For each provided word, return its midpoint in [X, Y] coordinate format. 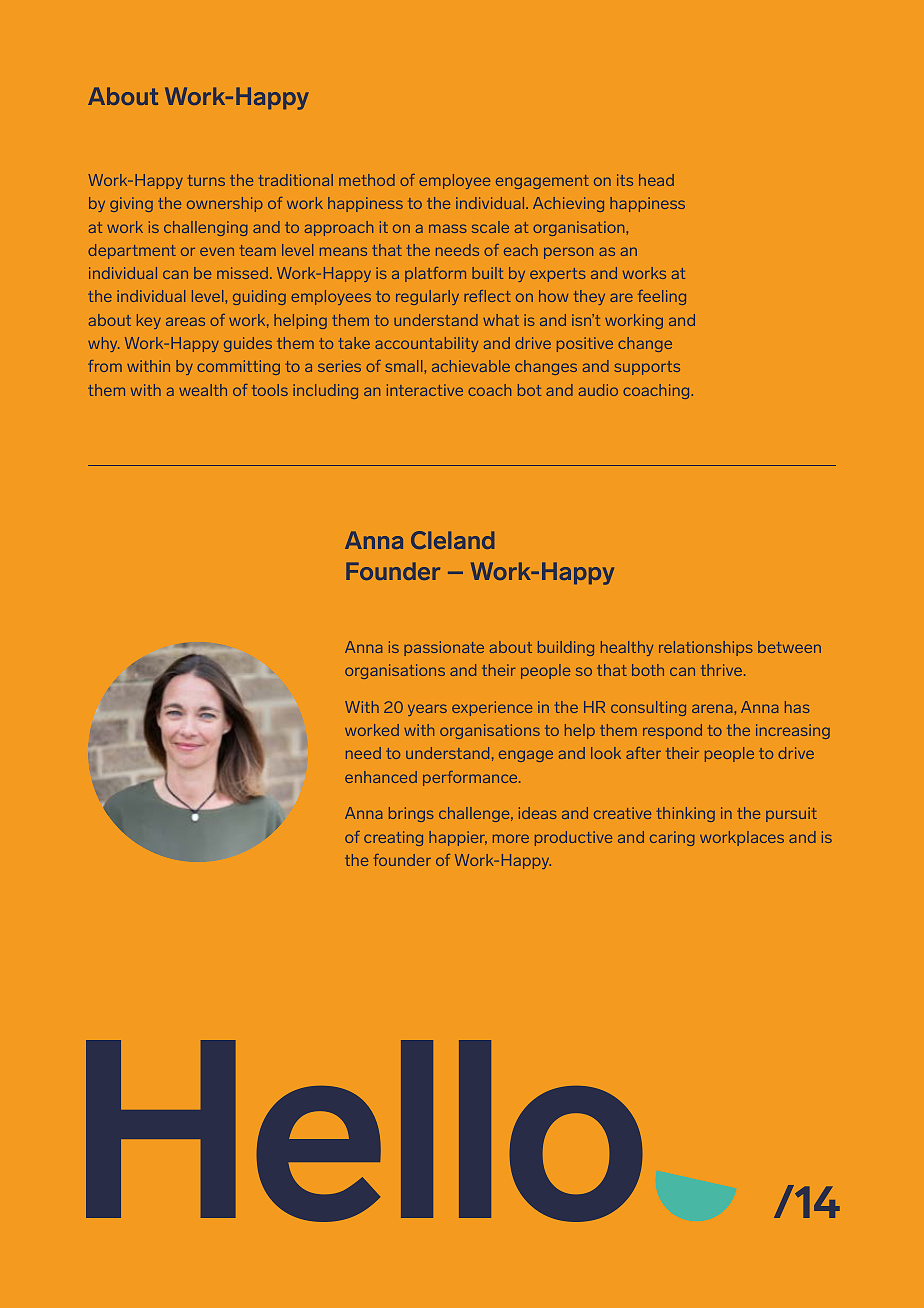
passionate [444, 648]
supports [647, 368]
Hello [364, 1131]
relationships [706, 648]
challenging [205, 228]
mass [448, 228]
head [656, 180]
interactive [425, 390]
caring [672, 838]
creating [393, 838]
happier [458, 838]
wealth [203, 390]
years [427, 710]
